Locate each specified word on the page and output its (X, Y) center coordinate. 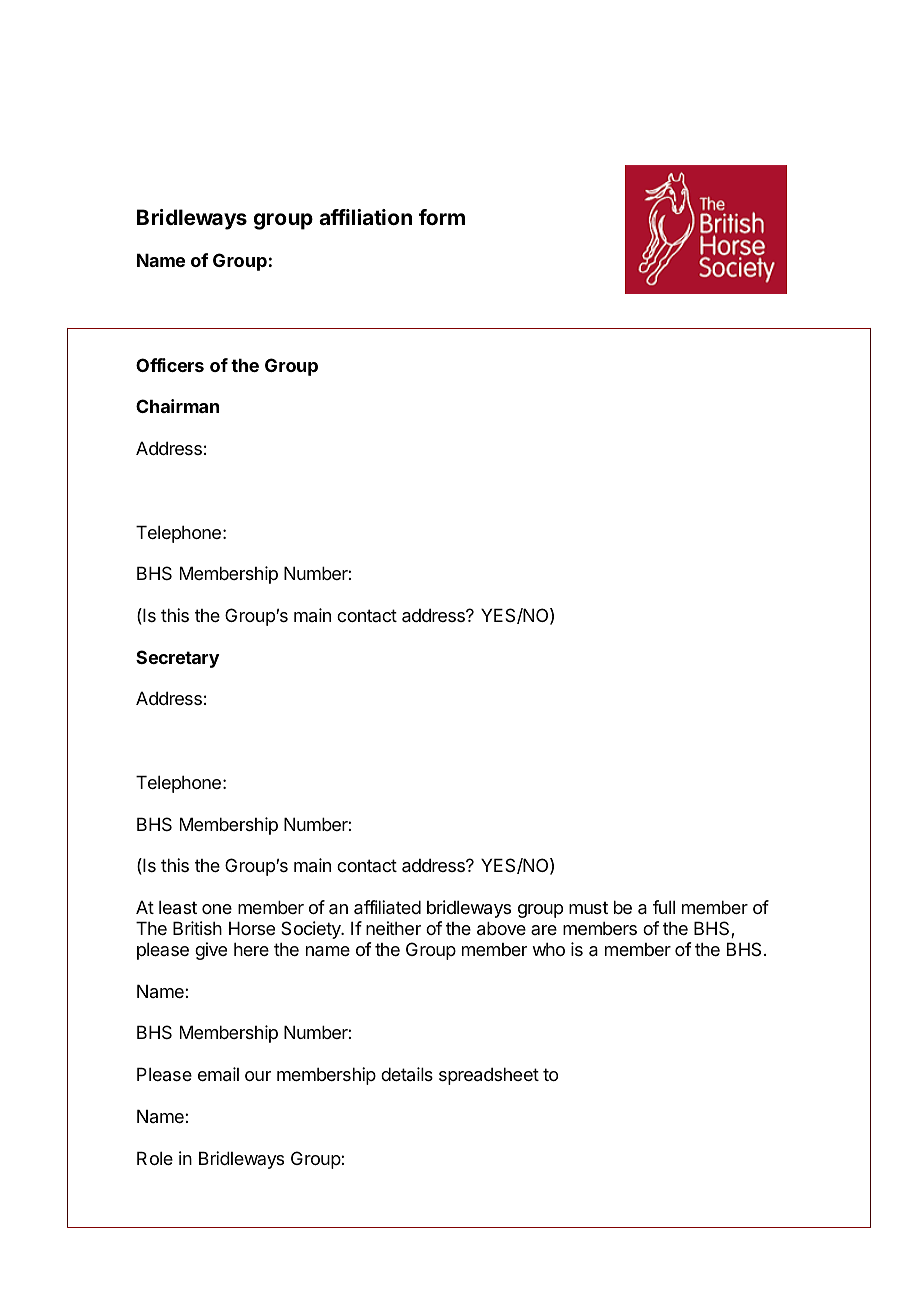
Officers (170, 365)
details (407, 1074)
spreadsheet (489, 1076)
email (218, 1074)
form (442, 217)
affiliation (365, 217)
